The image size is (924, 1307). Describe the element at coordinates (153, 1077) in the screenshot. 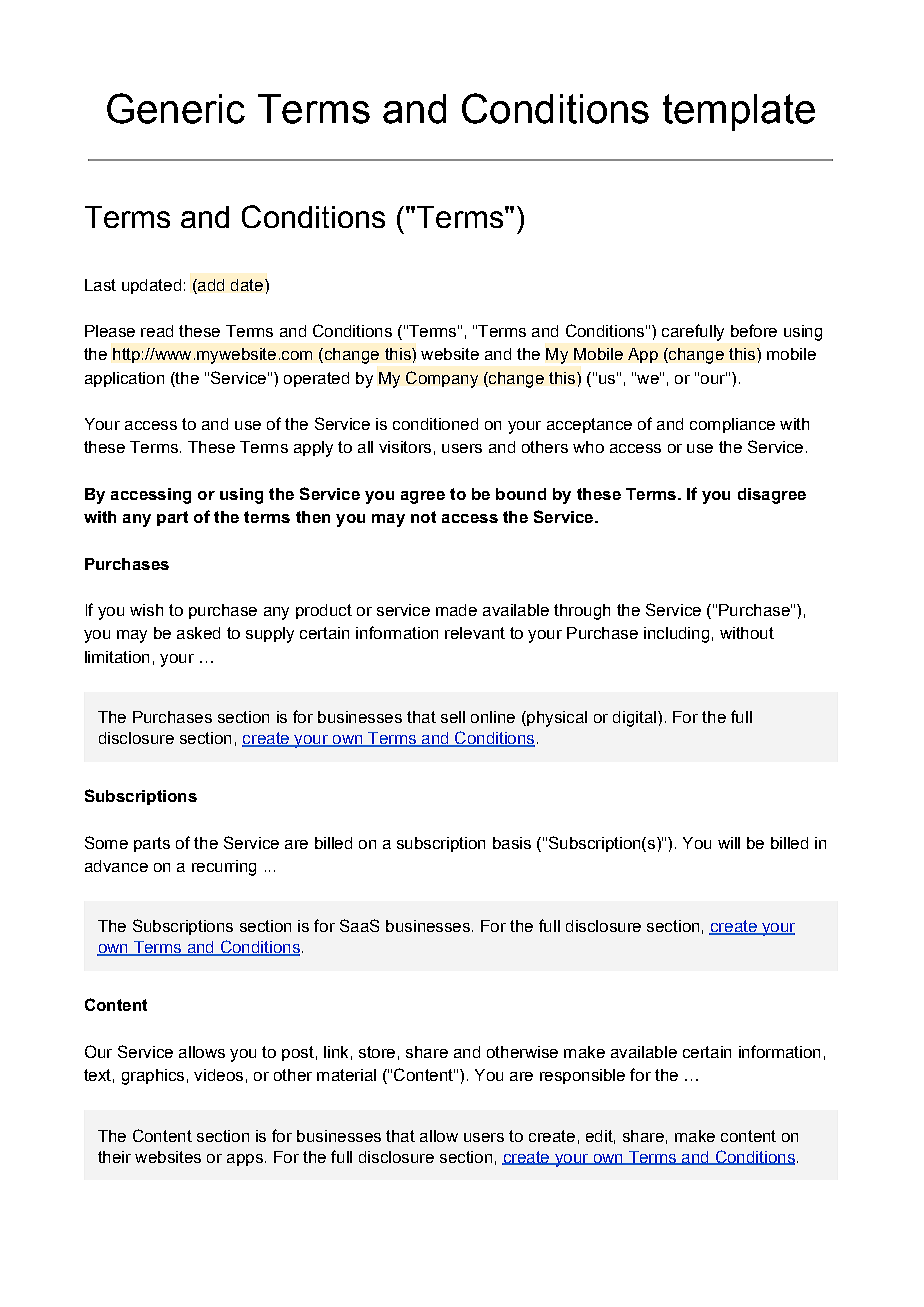

I see `graphics` at that location.
